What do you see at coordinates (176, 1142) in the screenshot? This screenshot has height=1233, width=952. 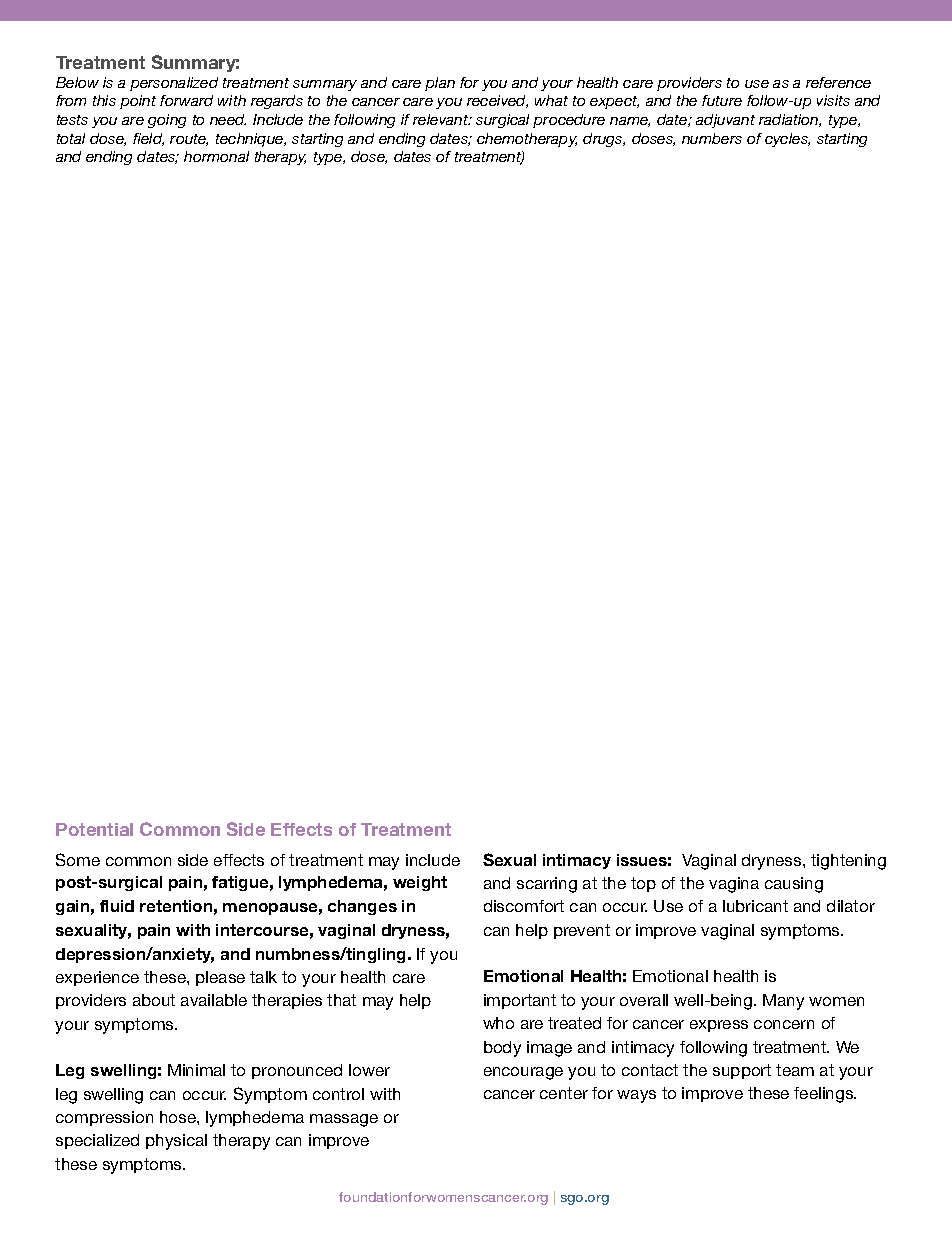 I see `physical` at bounding box center [176, 1142].
